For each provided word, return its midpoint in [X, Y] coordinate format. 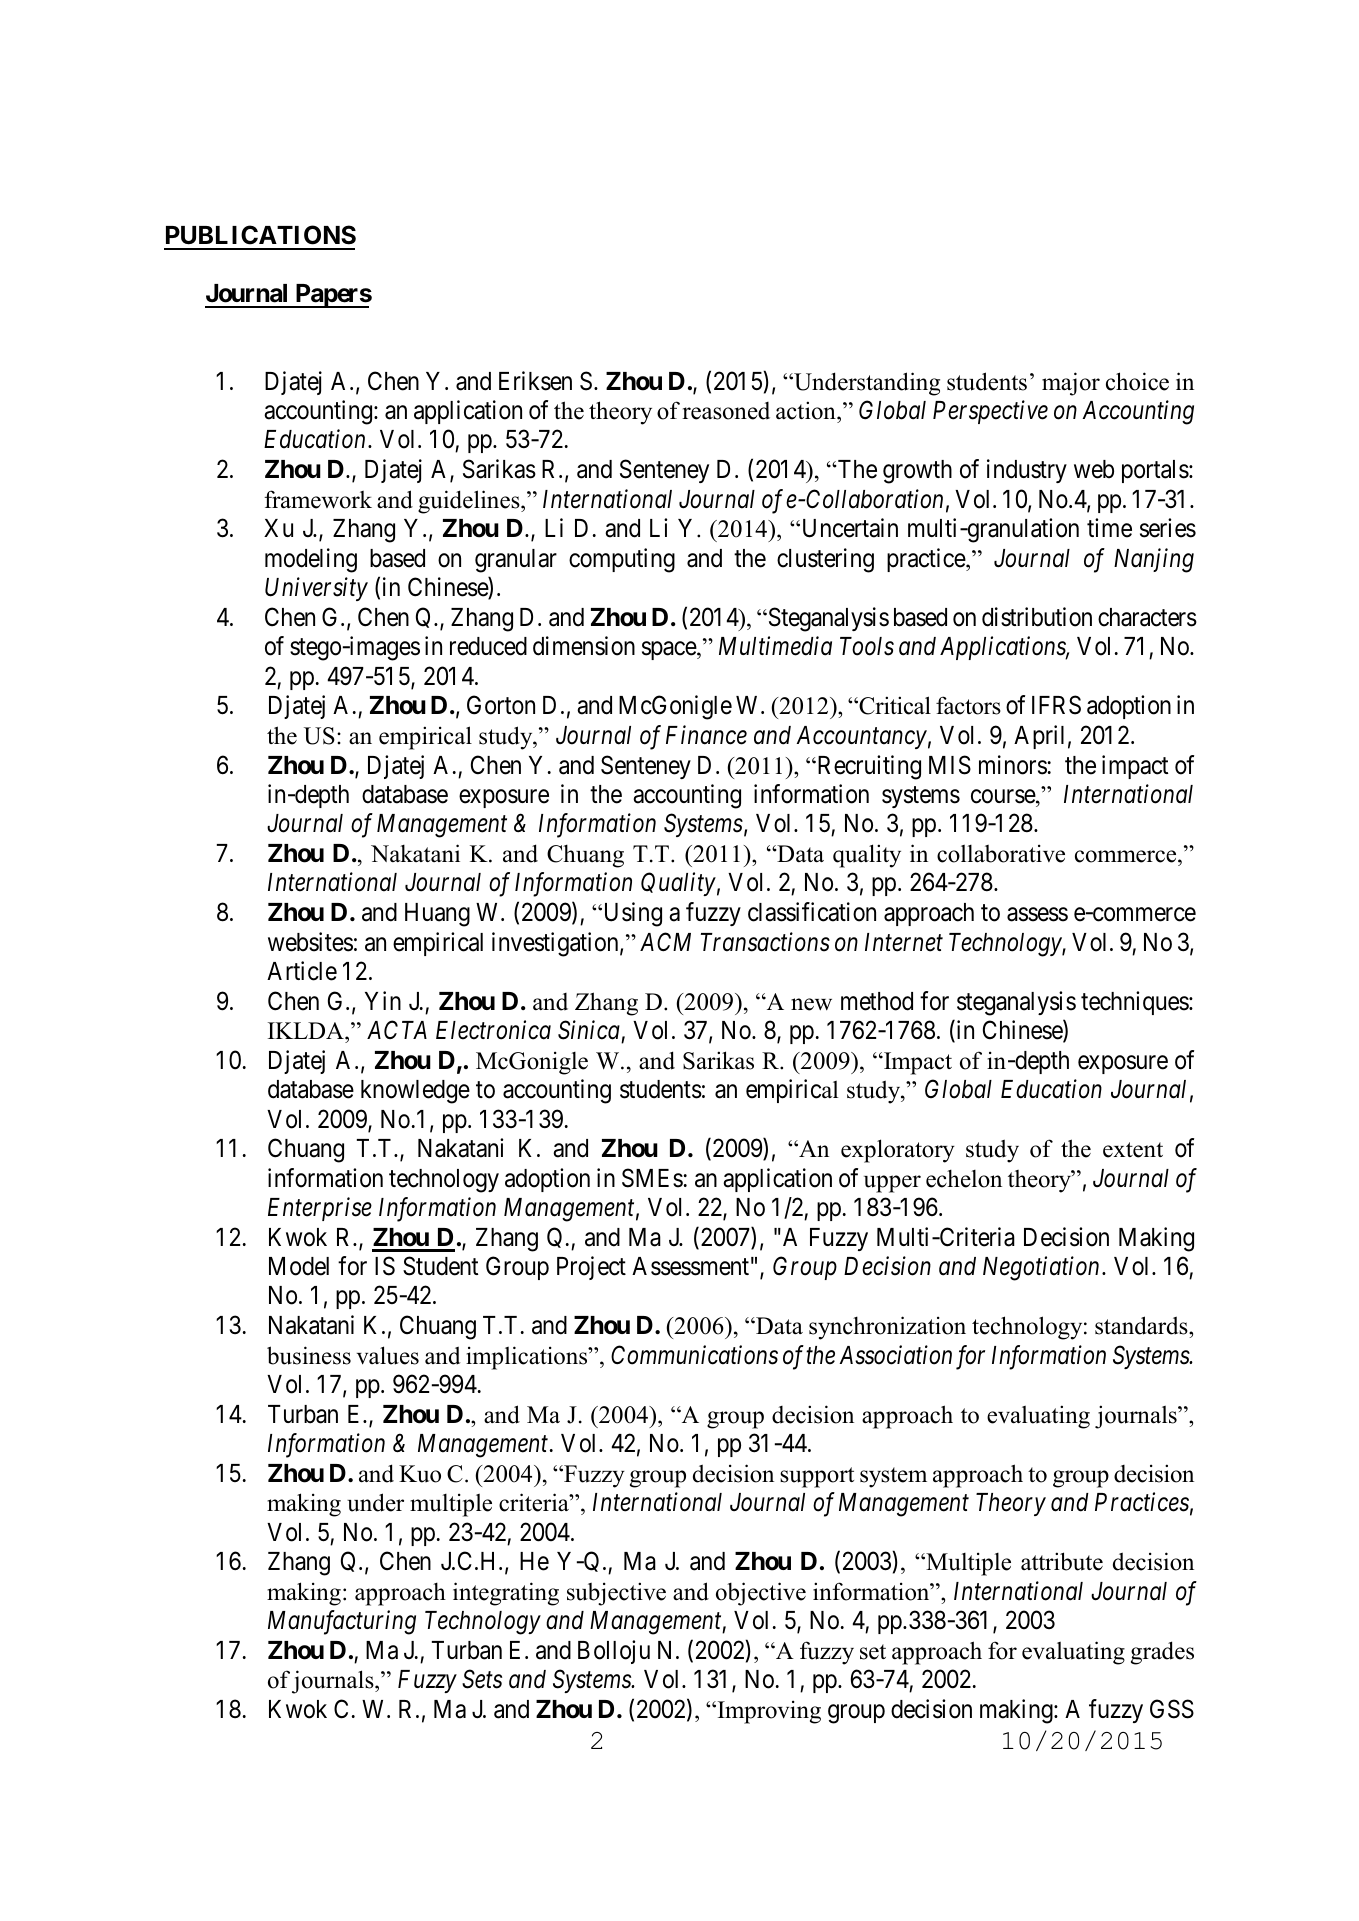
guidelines [470, 502]
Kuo [420, 1474]
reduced [488, 646]
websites [310, 942]
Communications [694, 1355]
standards [1142, 1327]
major [1071, 384]
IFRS [1056, 705]
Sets [482, 1679]
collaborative [1001, 853]
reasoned [726, 411]
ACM [665, 941]
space [670, 651]
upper [892, 1184]
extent [1133, 1150]
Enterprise [320, 1209]
